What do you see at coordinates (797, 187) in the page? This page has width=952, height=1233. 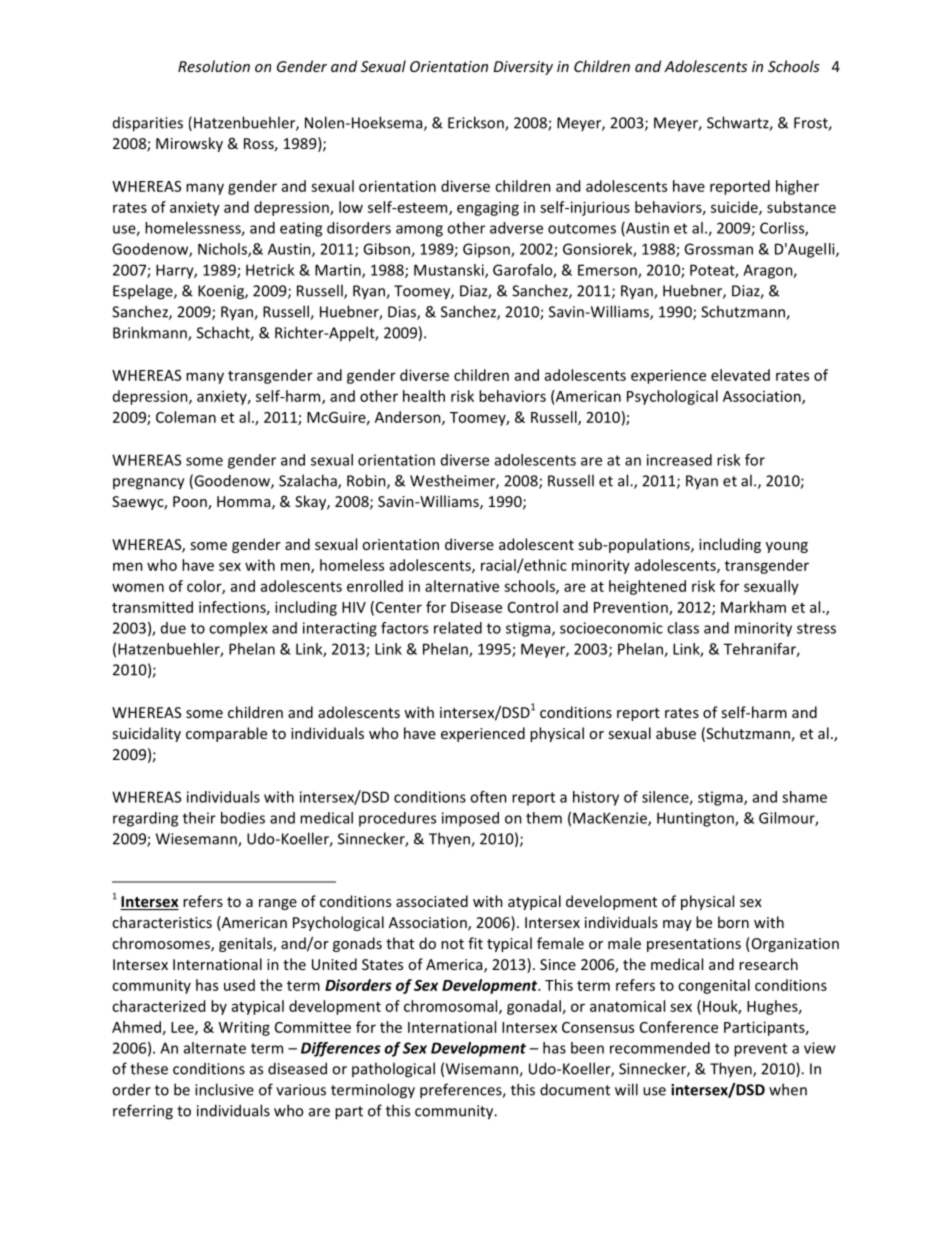 I see `higher` at bounding box center [797, 187].
